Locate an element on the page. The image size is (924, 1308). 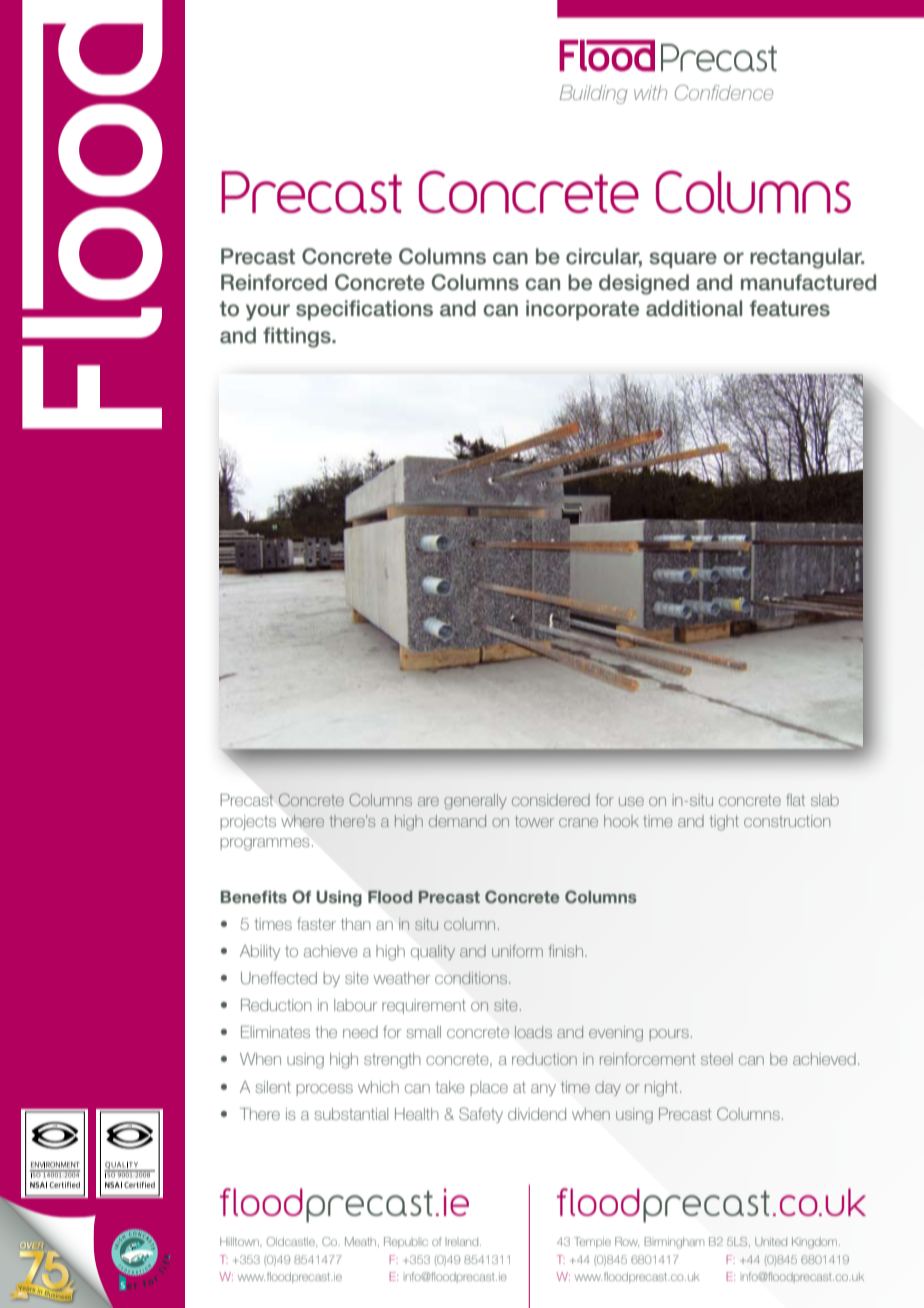
fittings is located at coordinates (298, 337).
